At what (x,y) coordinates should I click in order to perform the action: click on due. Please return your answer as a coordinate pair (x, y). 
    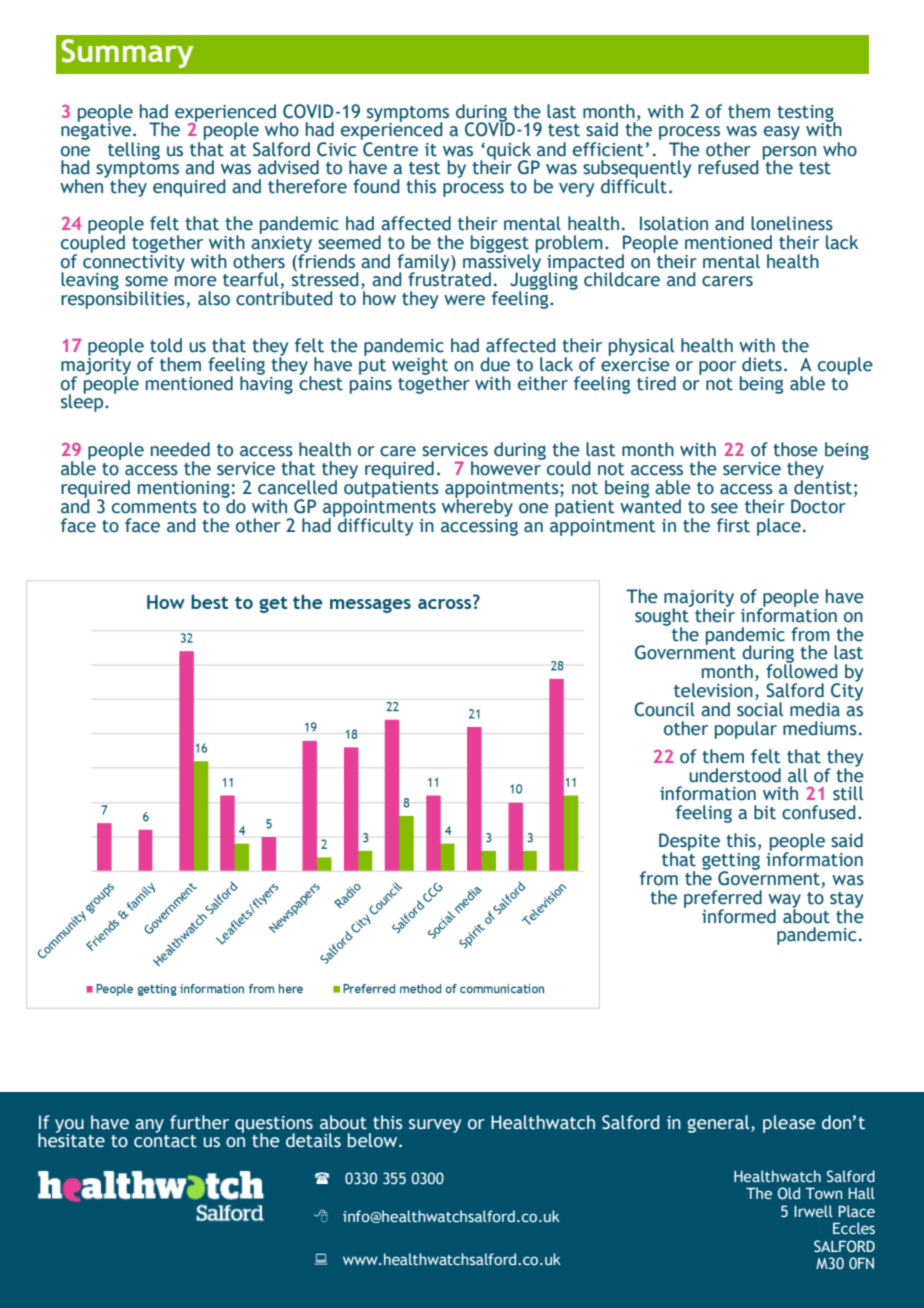
    Looking at the image, I should click on (495, 364).
